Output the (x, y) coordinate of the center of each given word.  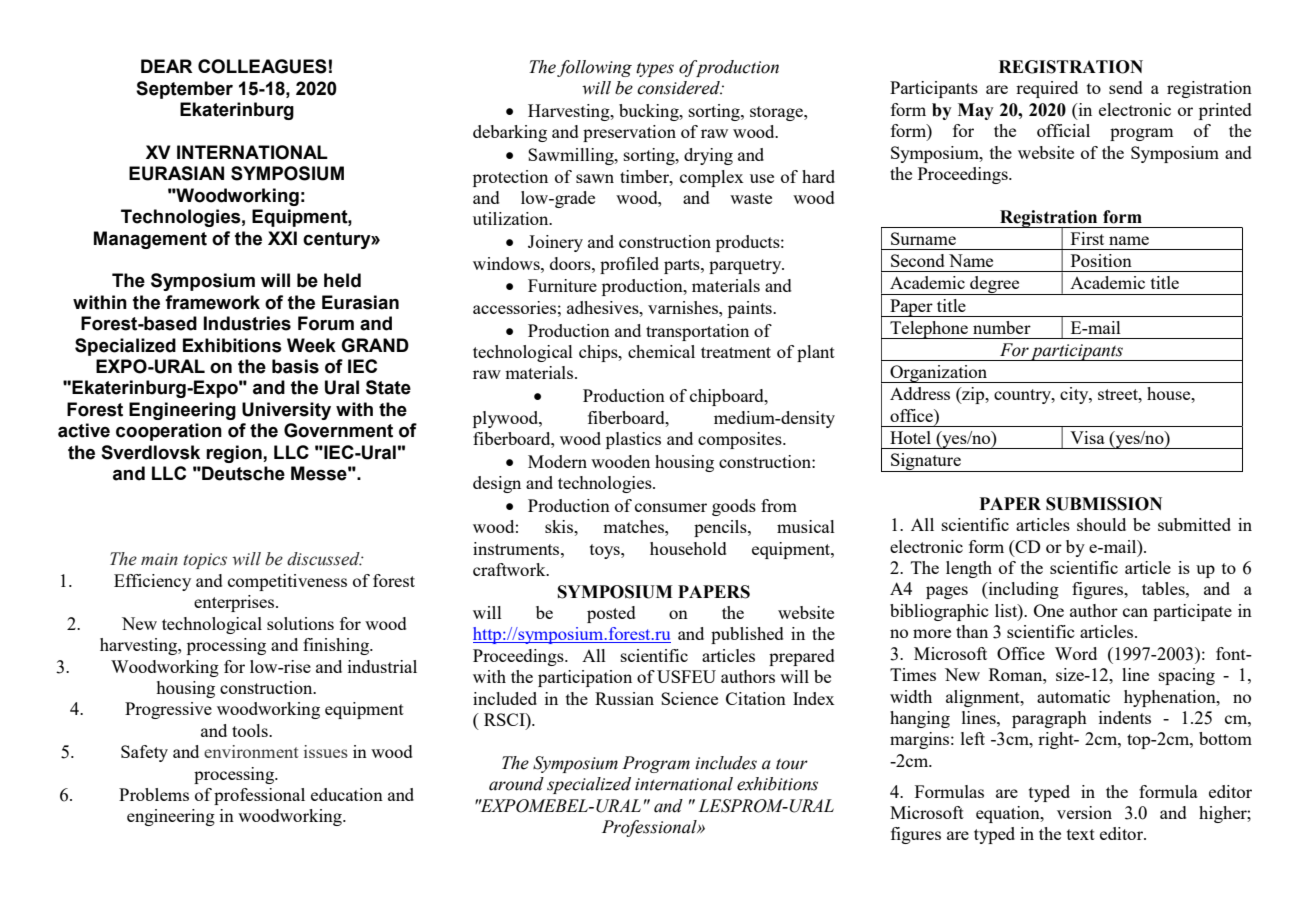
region (235, 454)
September (184, 90)
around (516, 784)
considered (679, 88)
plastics (633, 440)
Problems (154, 794)
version (1084, 812)
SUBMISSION (1104, 504)
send (1126, 87)
